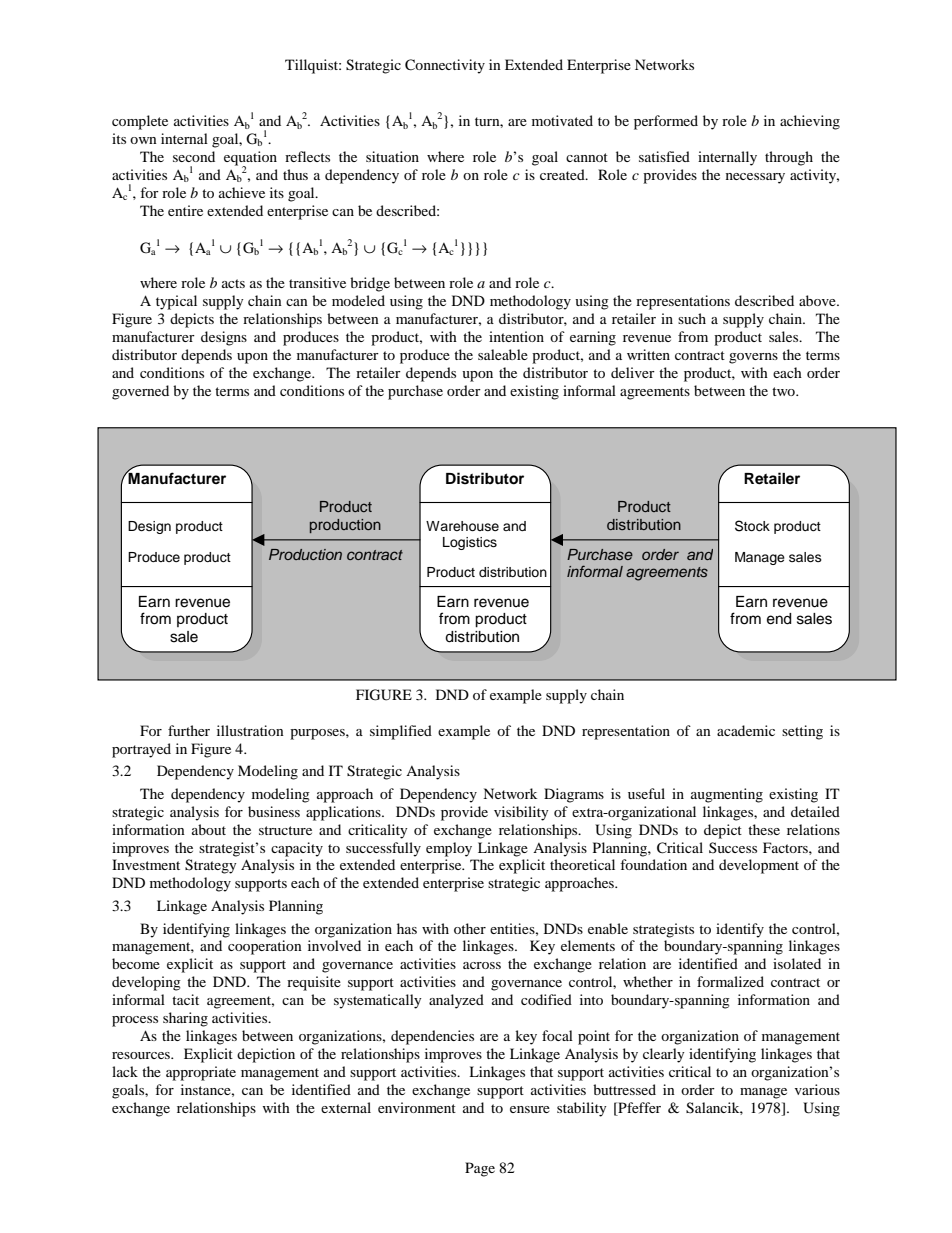  I want to click on second, so click(194, 156).
